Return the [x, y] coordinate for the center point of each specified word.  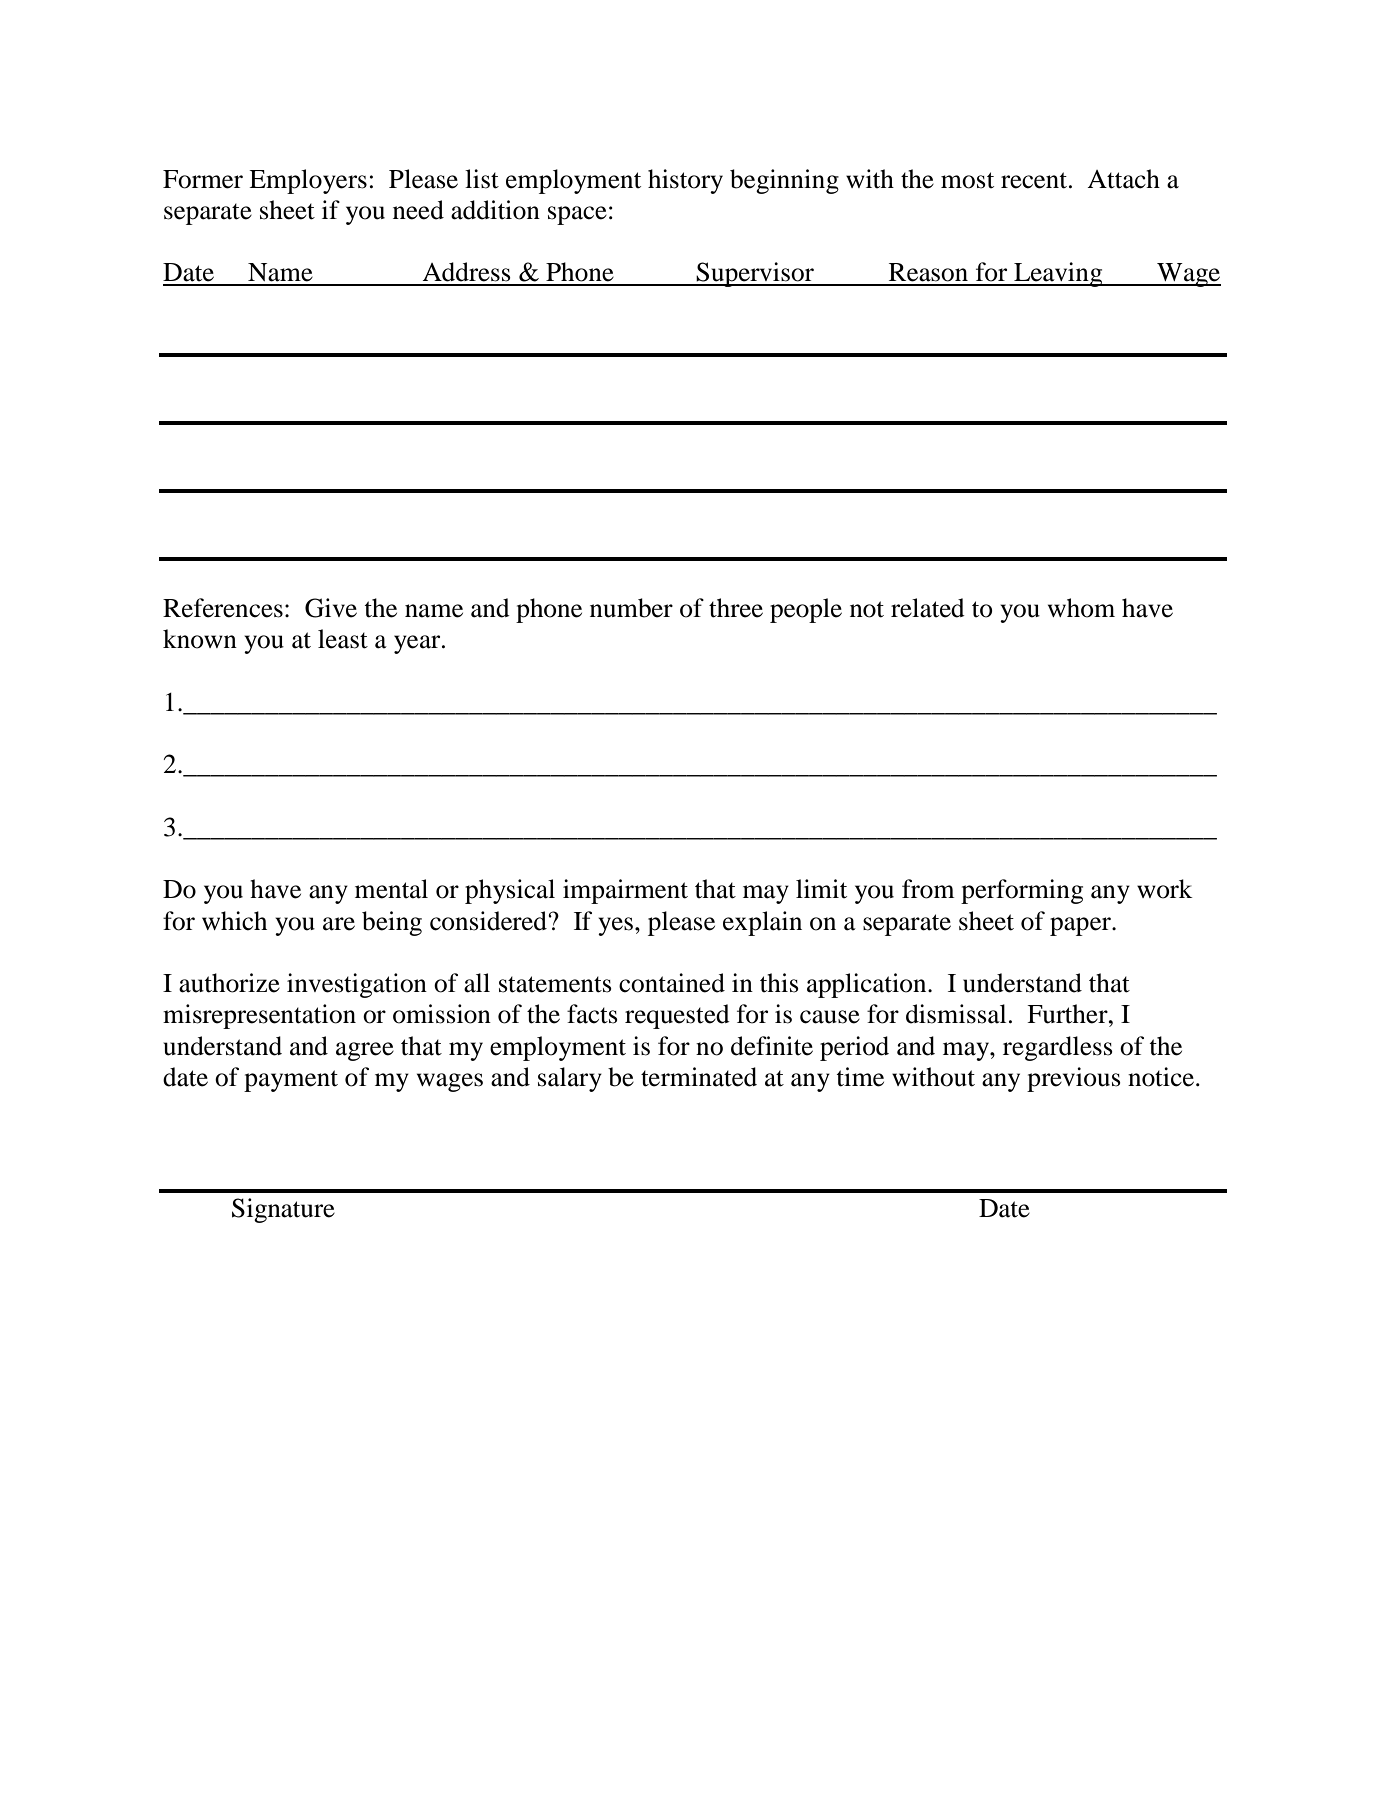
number [631, 608]
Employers [308, 181]
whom [1081, 608]
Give [331, 608]
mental [391, 889]
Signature [283, 1210]
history [685, 181]
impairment [625, 891]
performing [1022, 891]
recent [1035, 180]
